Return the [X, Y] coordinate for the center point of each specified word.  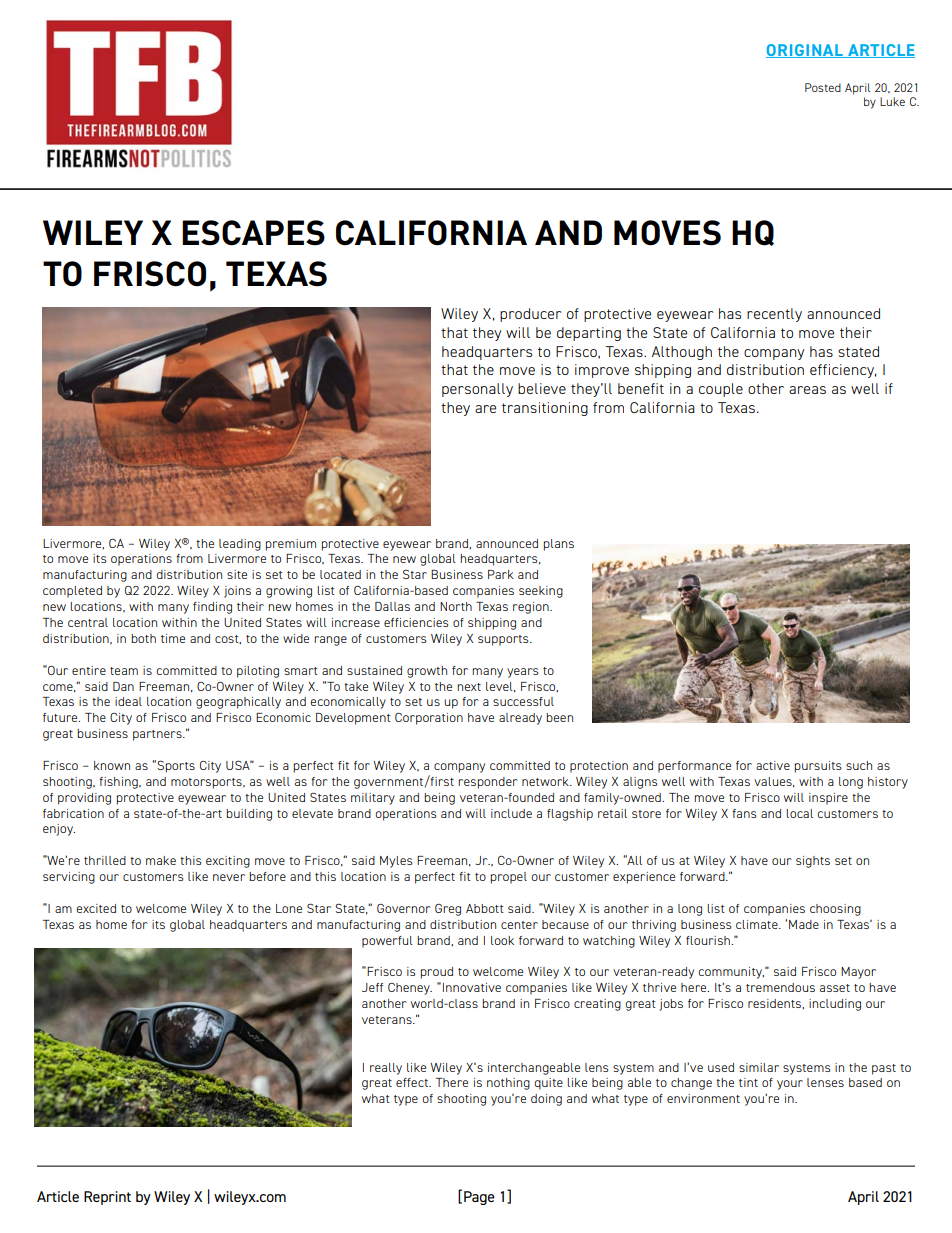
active [773, 765]
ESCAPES [253, 233]
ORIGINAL [805, 51]
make [161, 860]
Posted [823, 87]
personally [477, 390]
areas [807, 390]
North [456, 606]
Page [479, 1198]
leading [240, 545]
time [173, 638]
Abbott [485, 908]
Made [804, 924]
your [790, 1085]
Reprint [107, 1198]
